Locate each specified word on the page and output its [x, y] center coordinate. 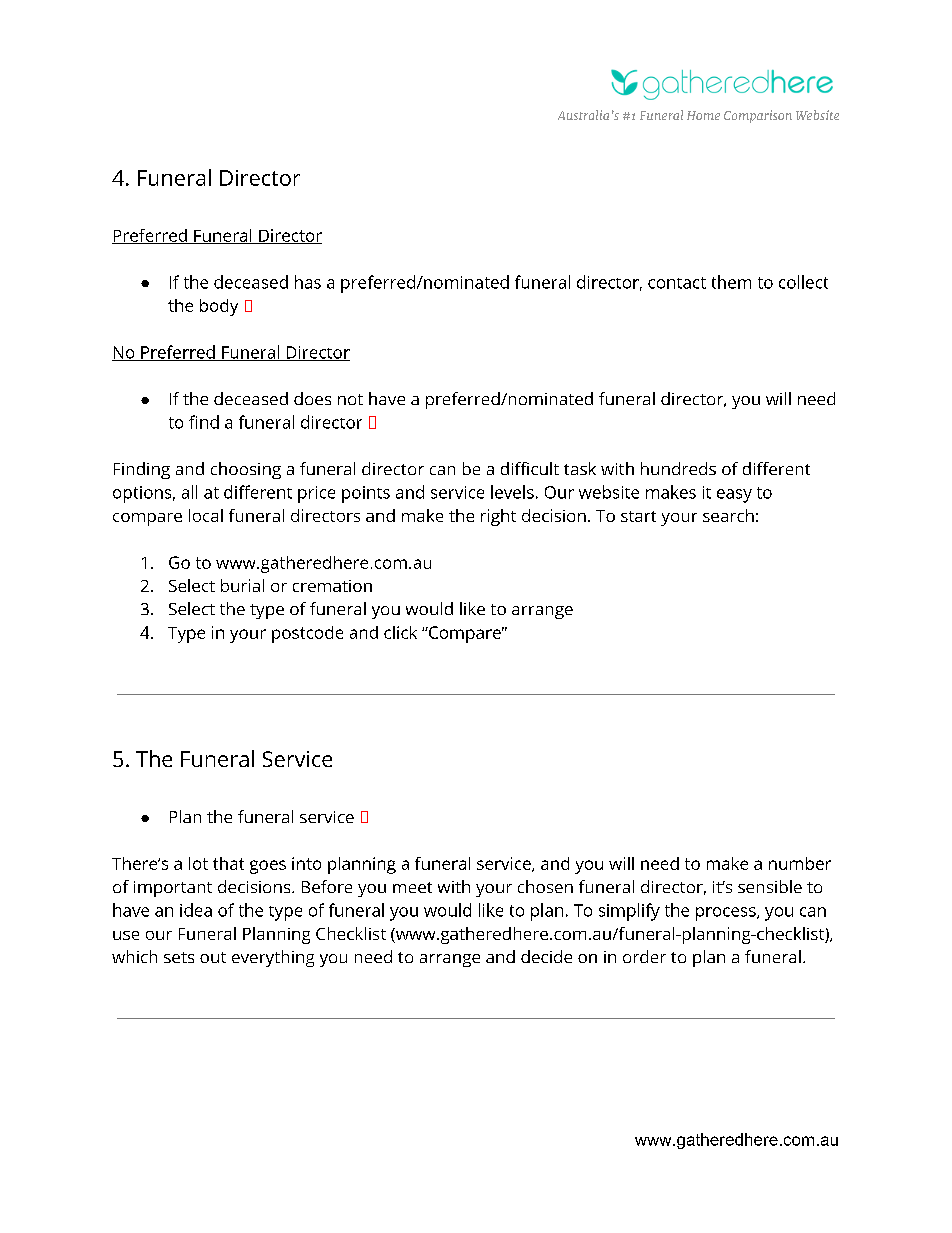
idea [196, 910]
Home [703, 115]
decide [546, 956]
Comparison [758, 116]
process [727, 914]
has [308, 282]
